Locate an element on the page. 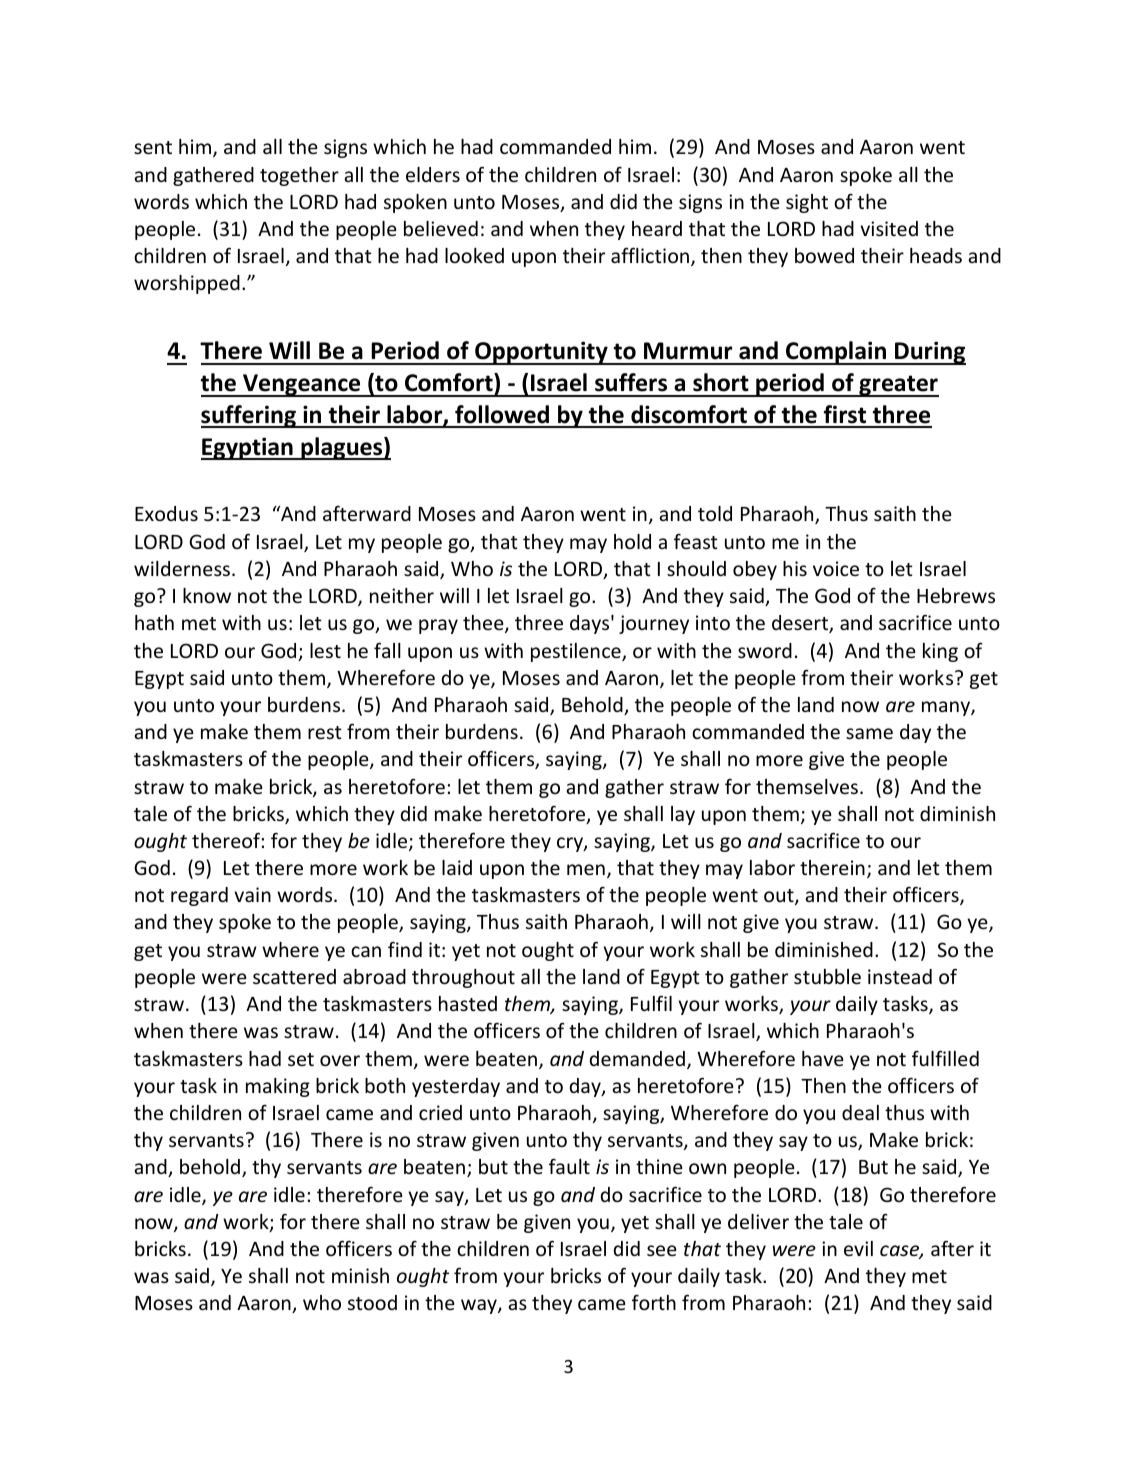  evil is located at coordinates (858, 1248).
